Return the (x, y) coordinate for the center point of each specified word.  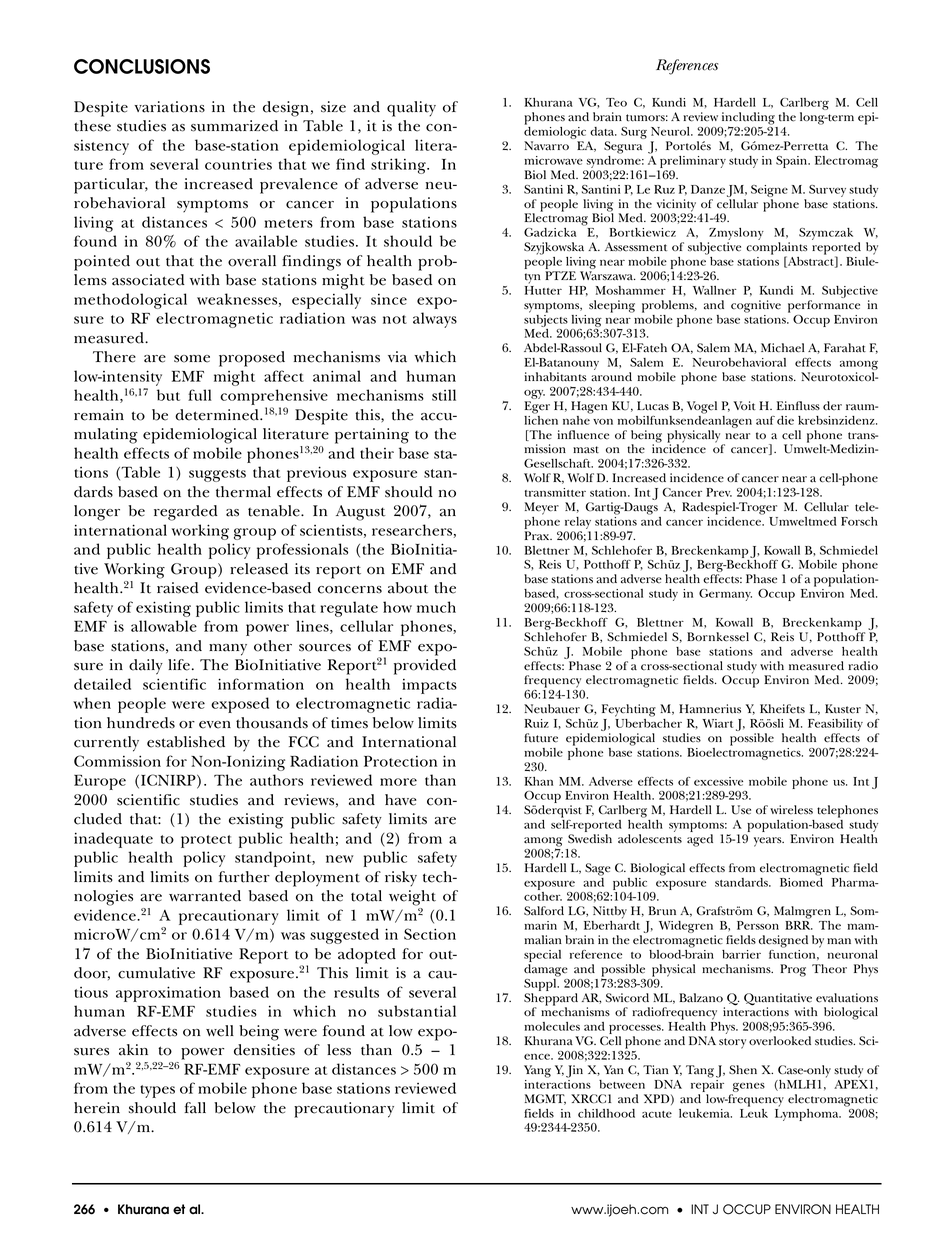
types (157, 1091)
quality (411, 109)
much (436, 607)
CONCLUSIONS (142, 66)
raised (178, 588)
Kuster (843, 709)
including (748, 119)
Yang (537, 1071)
